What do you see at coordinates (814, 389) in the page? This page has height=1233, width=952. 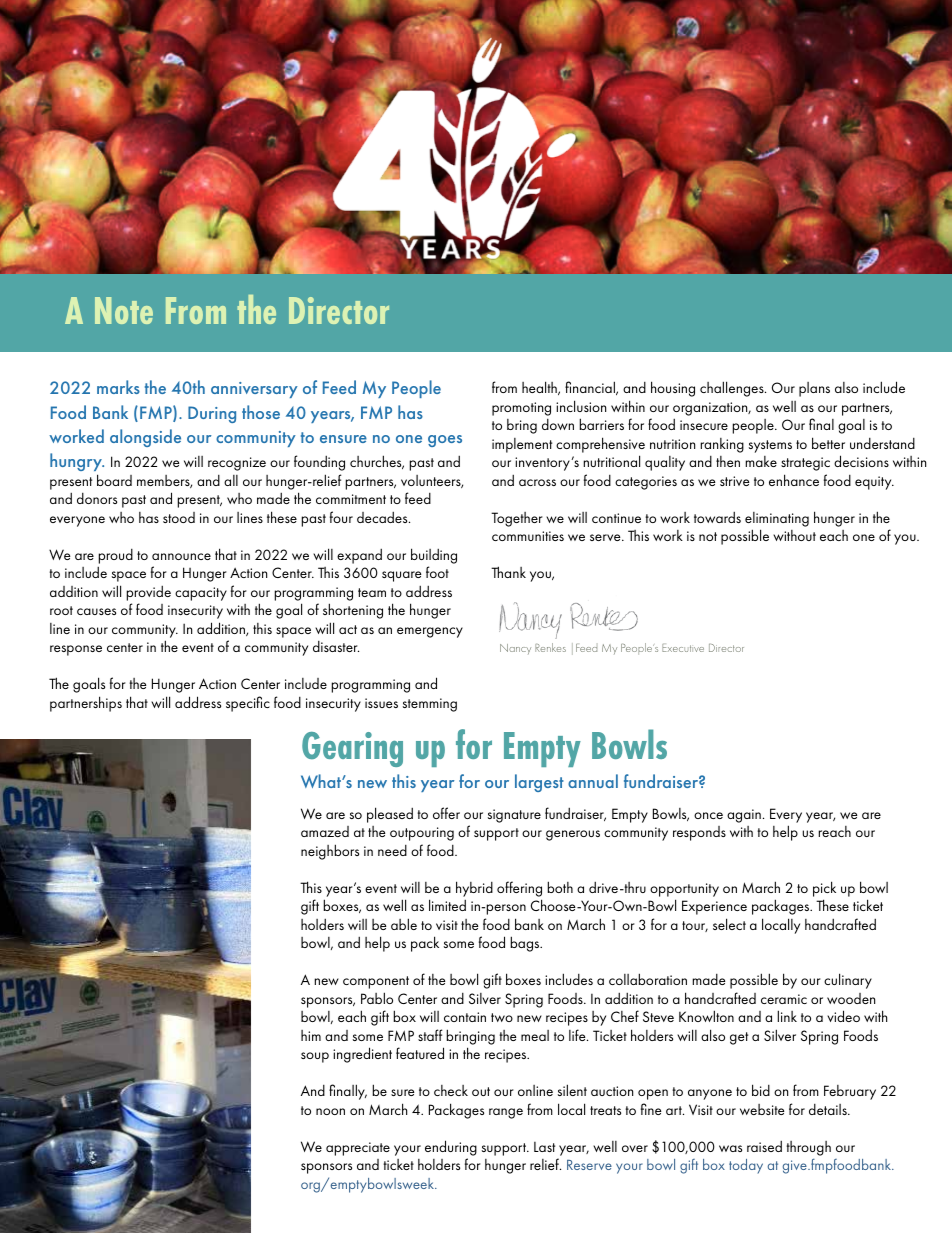 I see `plans` at bounding box center [814, 389].
